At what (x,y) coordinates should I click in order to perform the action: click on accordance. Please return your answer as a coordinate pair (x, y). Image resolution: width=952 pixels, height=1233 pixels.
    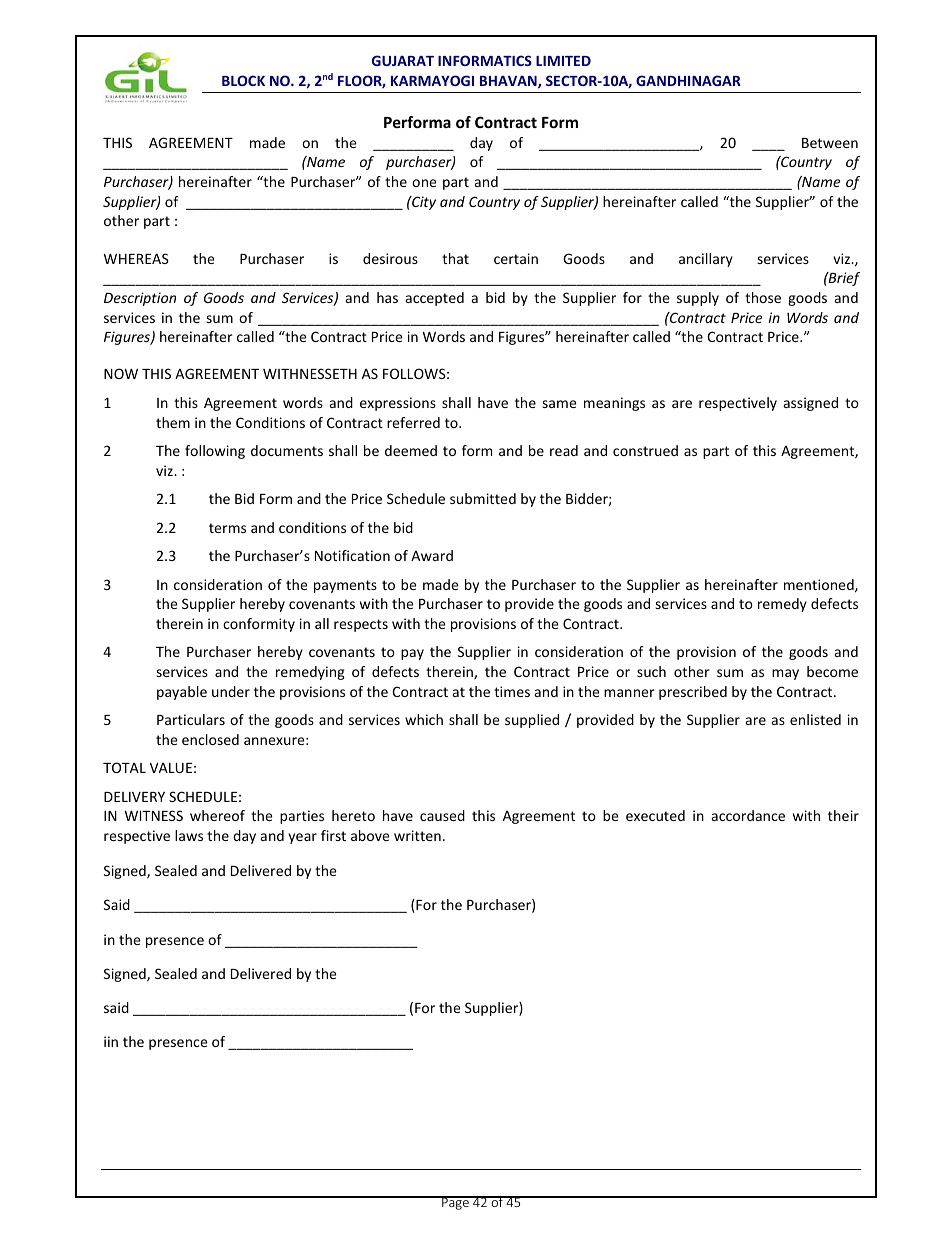
    Looking at the image, I should click on (748, 815).
